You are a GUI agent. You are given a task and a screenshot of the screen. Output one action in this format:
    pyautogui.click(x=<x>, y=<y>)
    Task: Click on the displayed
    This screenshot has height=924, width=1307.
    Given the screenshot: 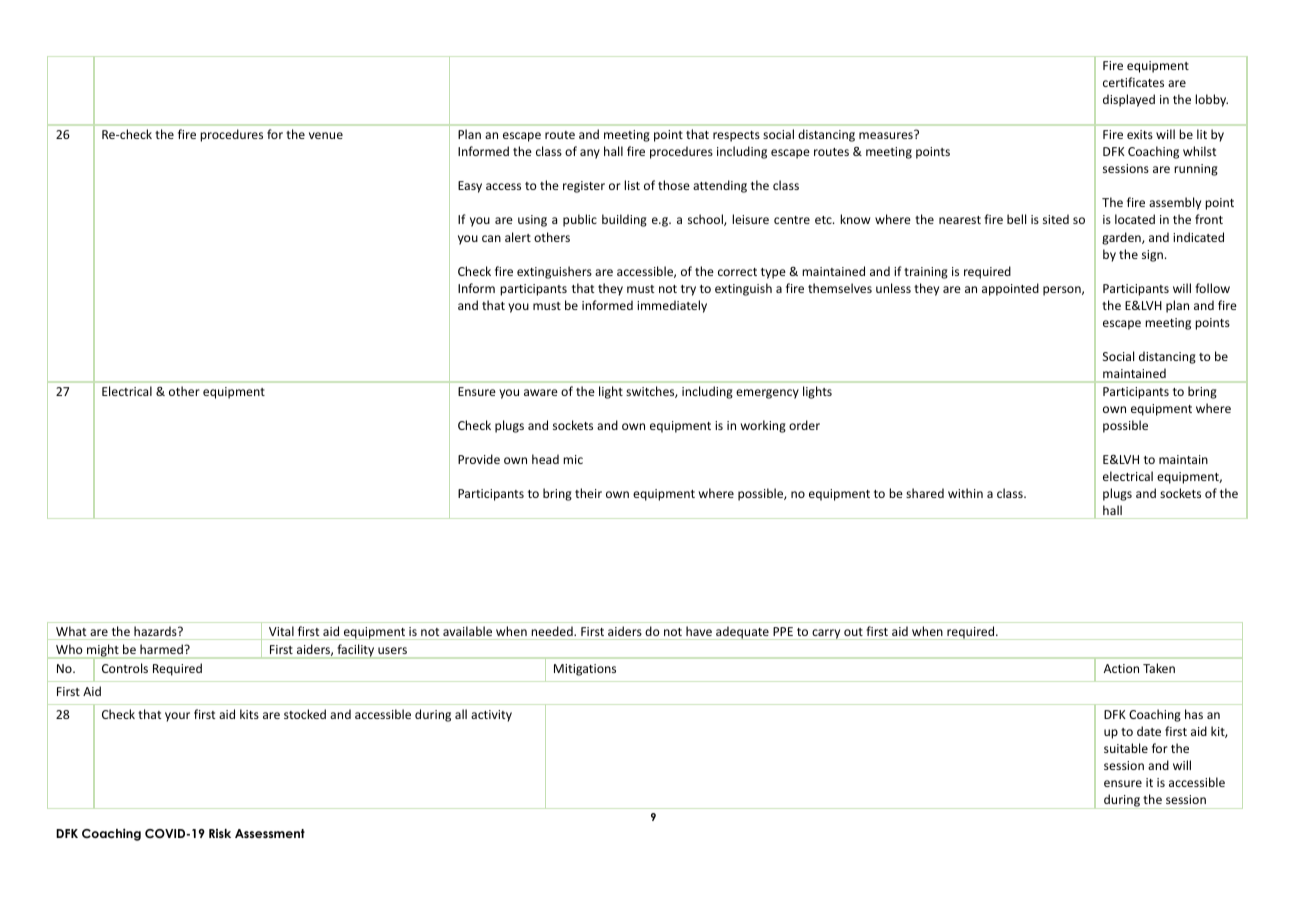 What is the action you would take?
    pyautogui.click(x=1129, y=100)
